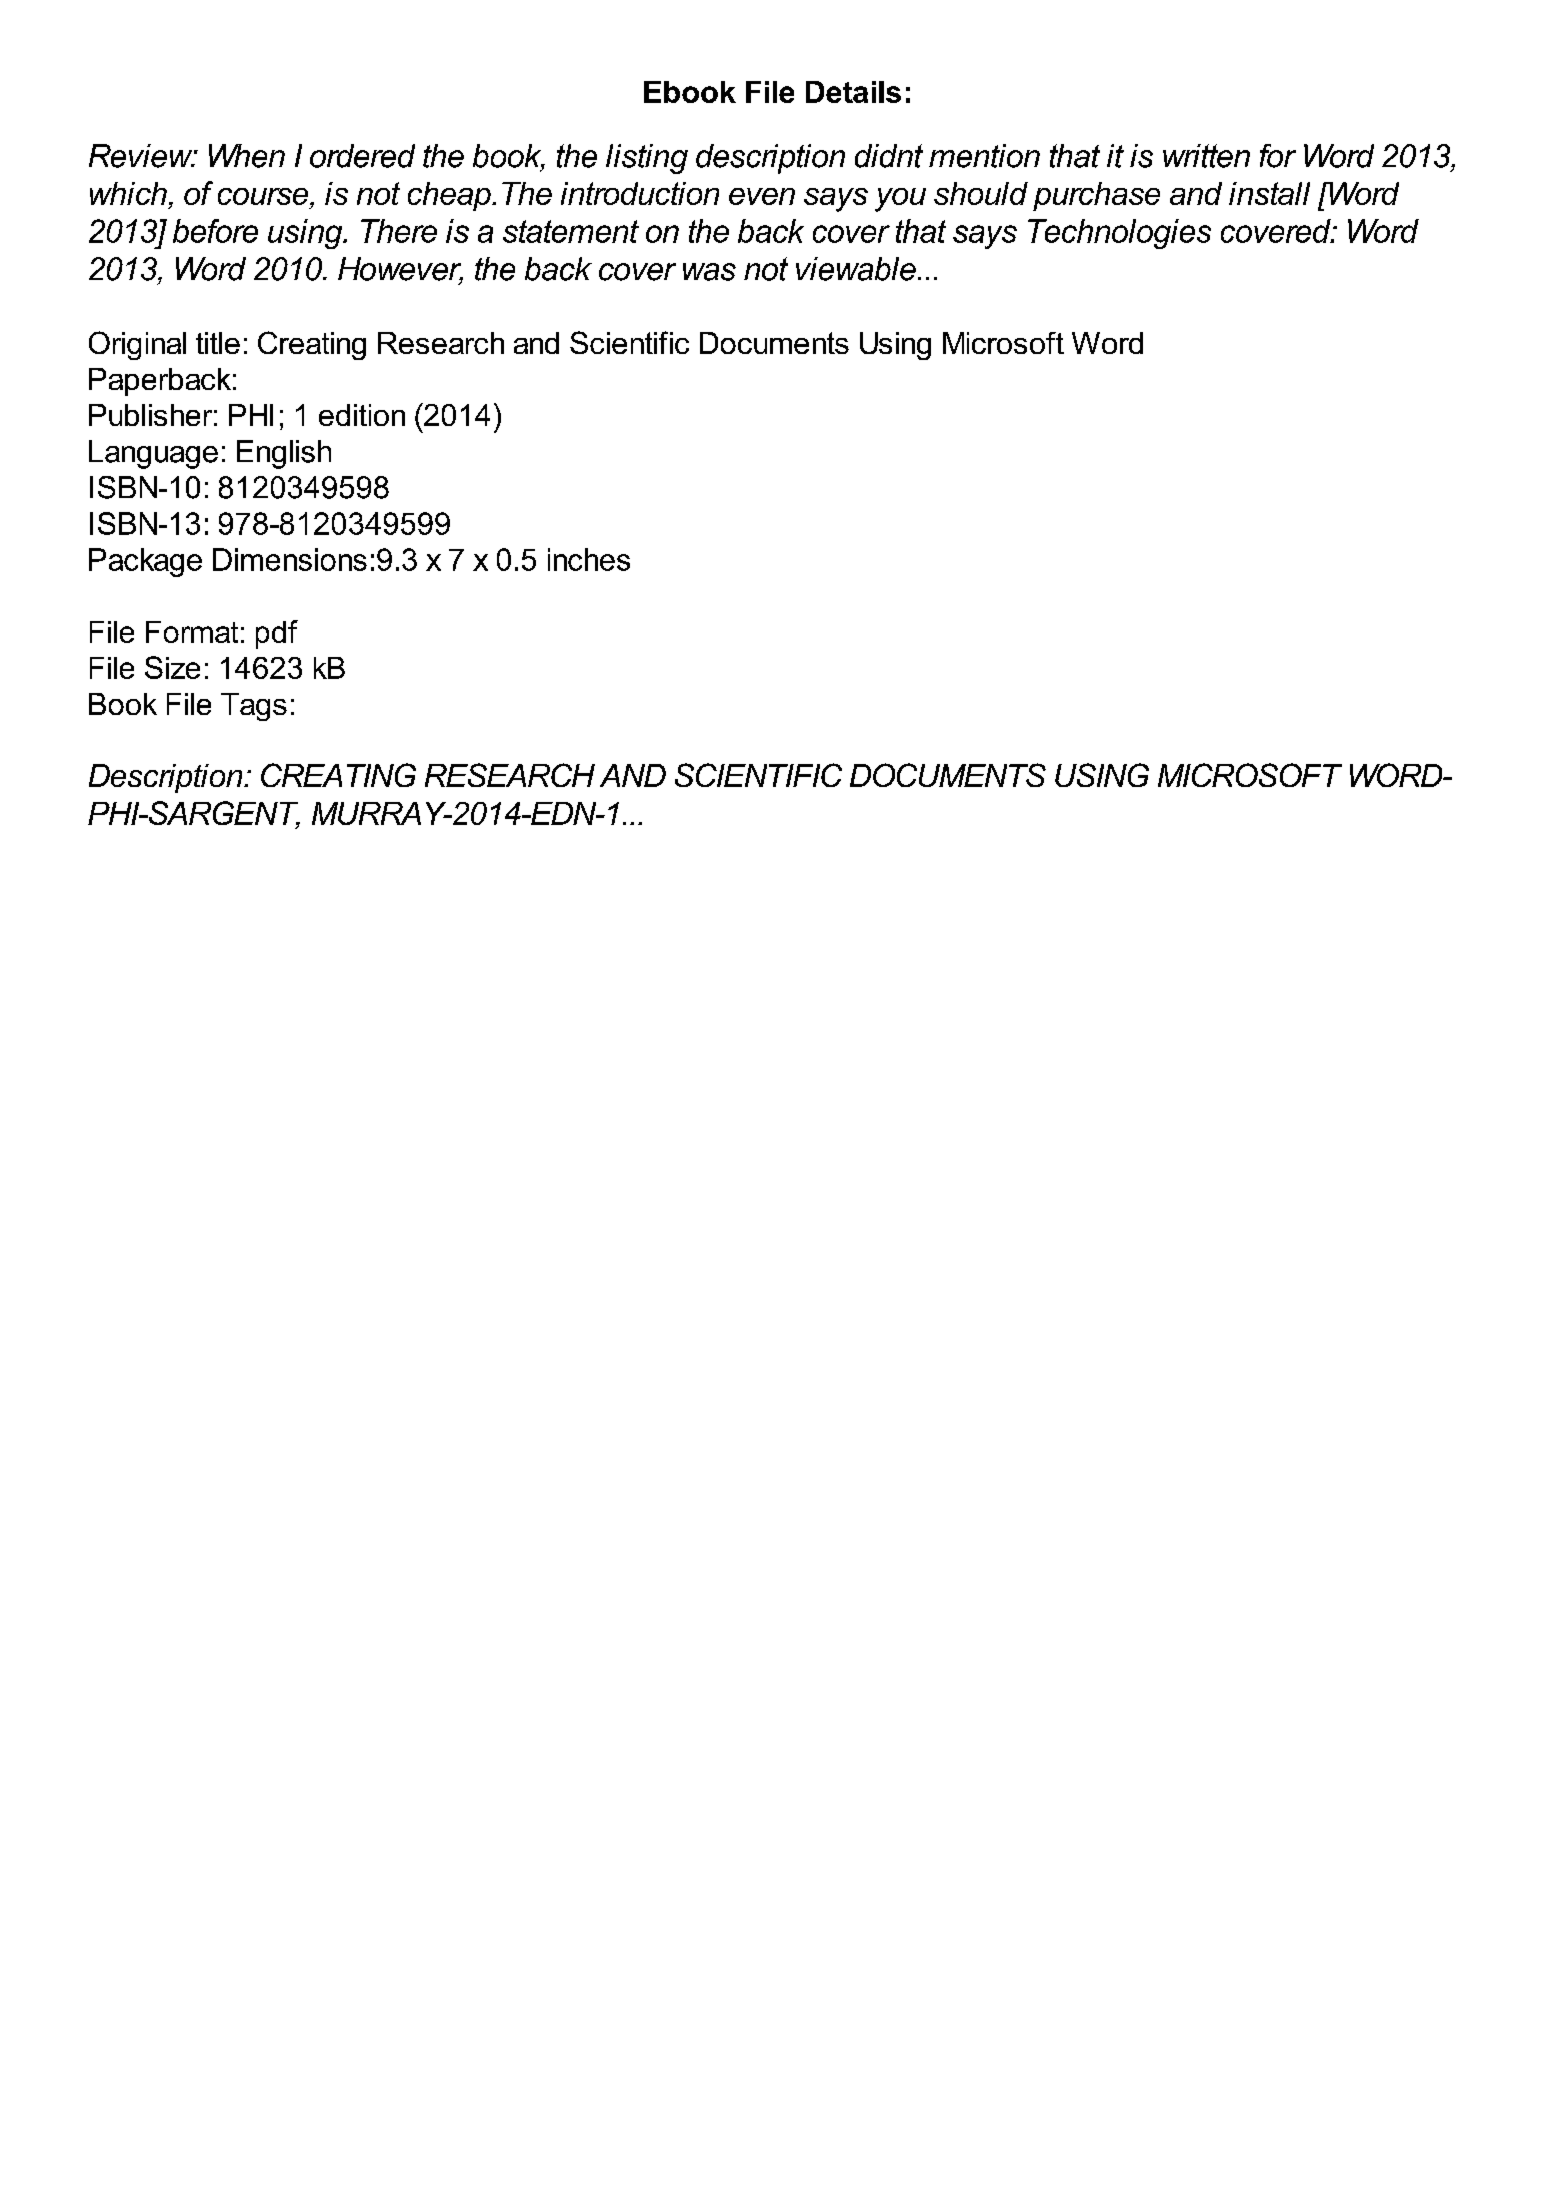 The height and width of the screenshot is (2202, 1556). What do you see at coordinates (254, 707) in the screenshot?
I see `Tags` at bounding box center [254, 707].
